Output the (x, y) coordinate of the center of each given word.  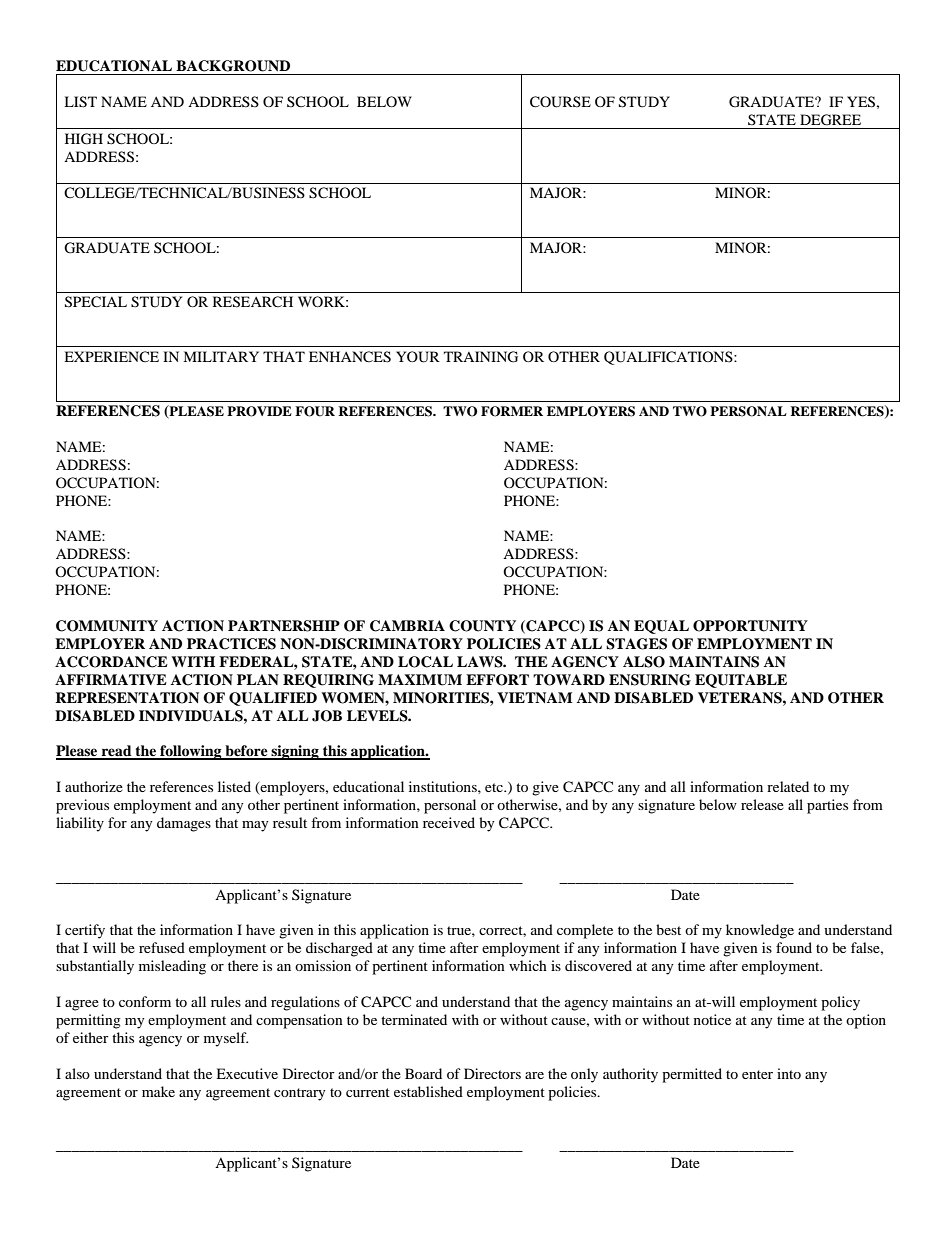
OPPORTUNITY (750, 626)
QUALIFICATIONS (669, 358)
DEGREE (830, 120)
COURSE (560, 102)
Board (423, 1073)
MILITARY (221, 356)
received (449, 822)
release (762, 804)
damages (184, 824)
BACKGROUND (233, 66)
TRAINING (481, 357)
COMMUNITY (107, 626)
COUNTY (482, 626)
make (158, 1091)
